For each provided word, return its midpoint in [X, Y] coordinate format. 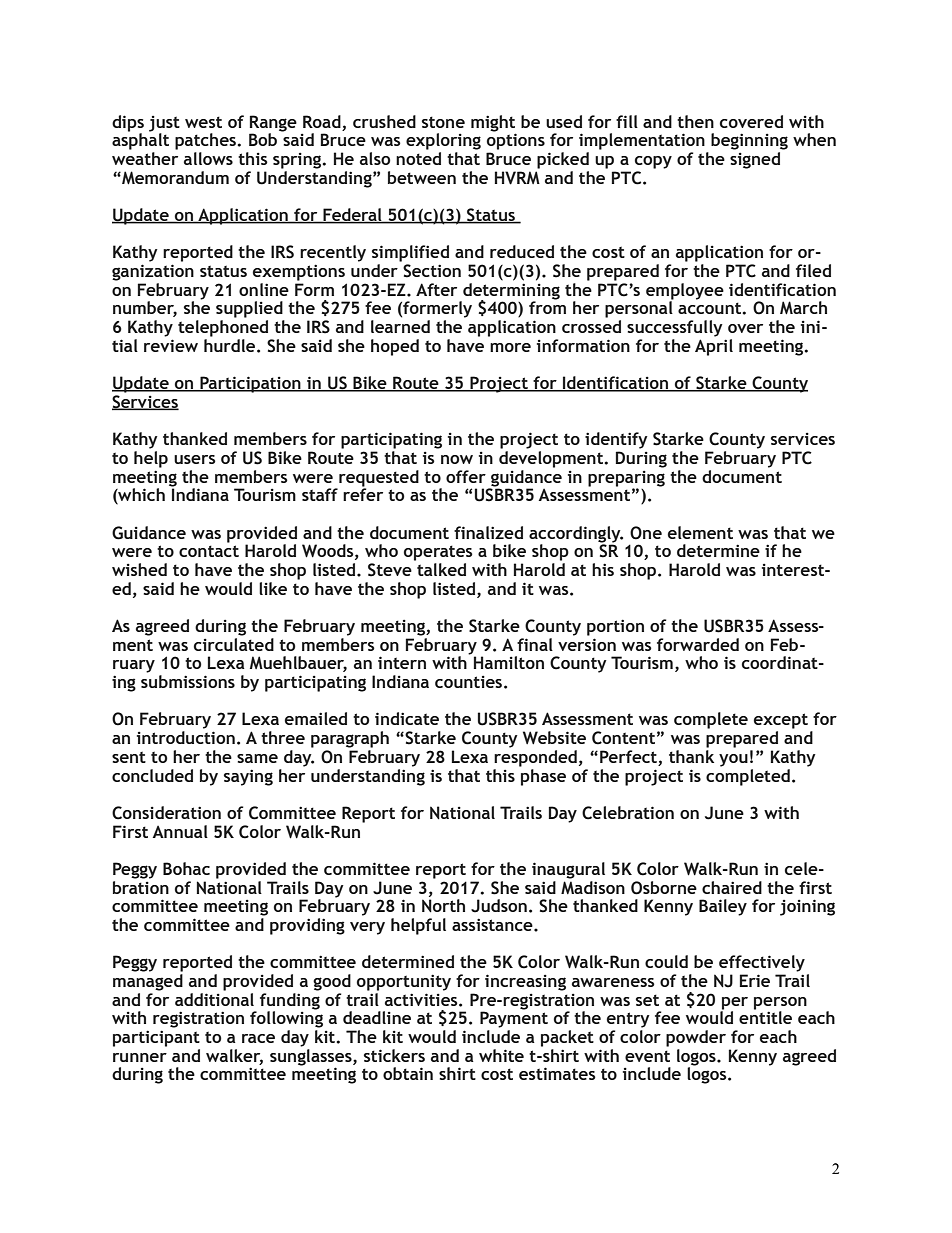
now [457, 459]
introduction [186, 737]
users [195, 459]
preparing [626, 480]
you [733, 760]
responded [535, 758]
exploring [443, 141]
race [258, 1038]
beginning [749, 141]
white [501, 1055]
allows [208, 158]
